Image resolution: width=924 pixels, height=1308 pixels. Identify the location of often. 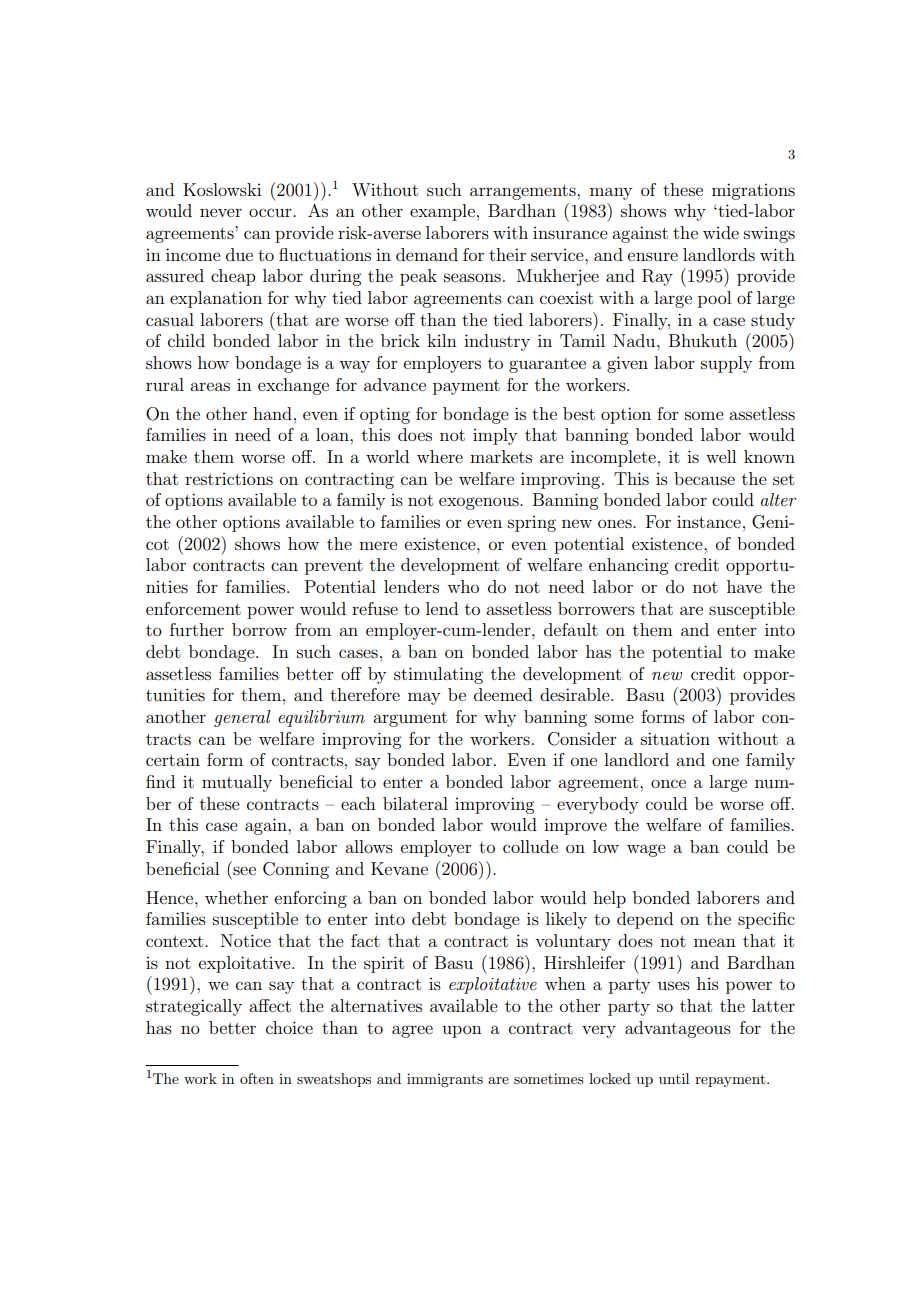
(257, 1078).
